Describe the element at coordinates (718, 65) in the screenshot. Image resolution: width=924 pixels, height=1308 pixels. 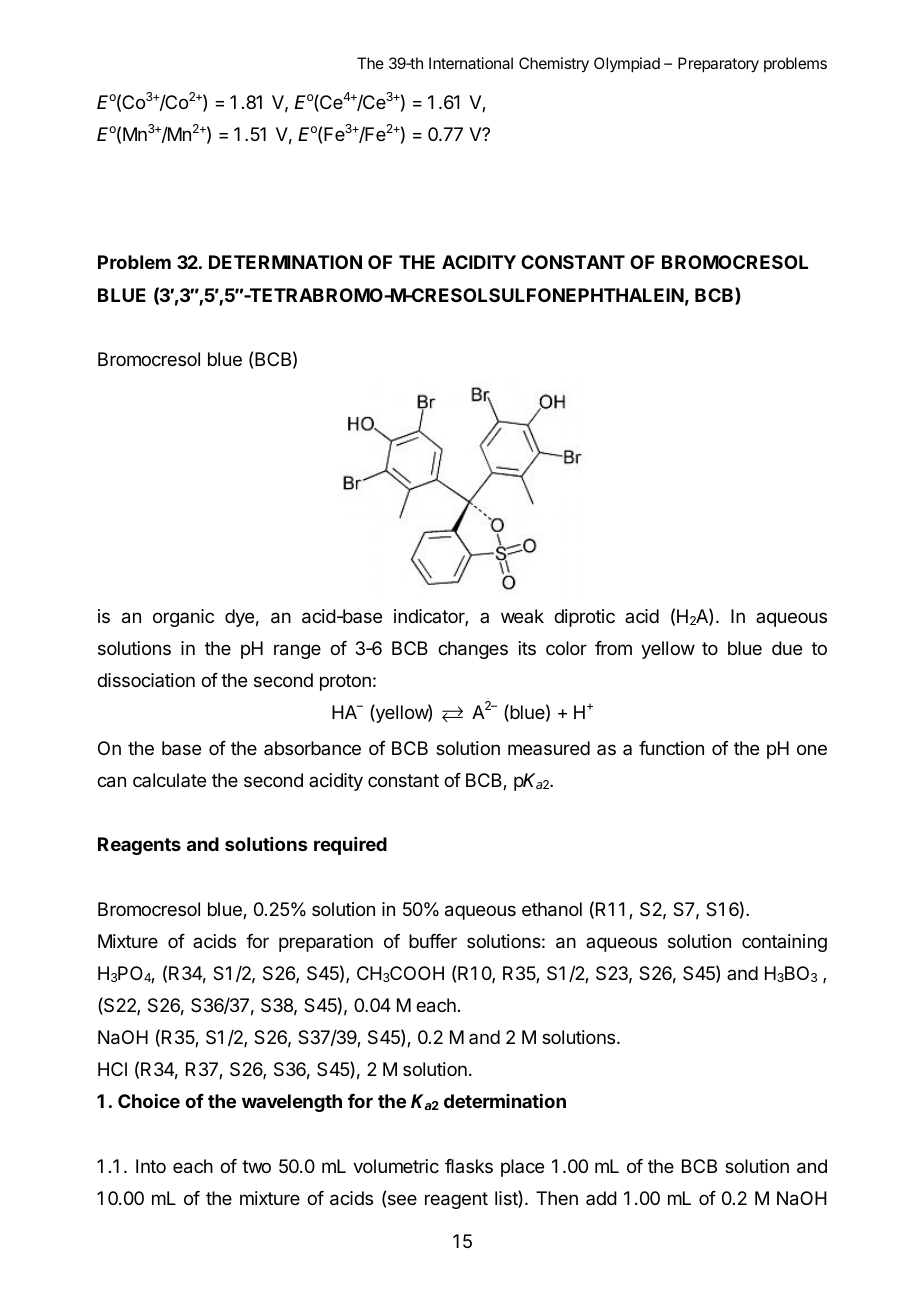
I see `Preparatory` at that location.
